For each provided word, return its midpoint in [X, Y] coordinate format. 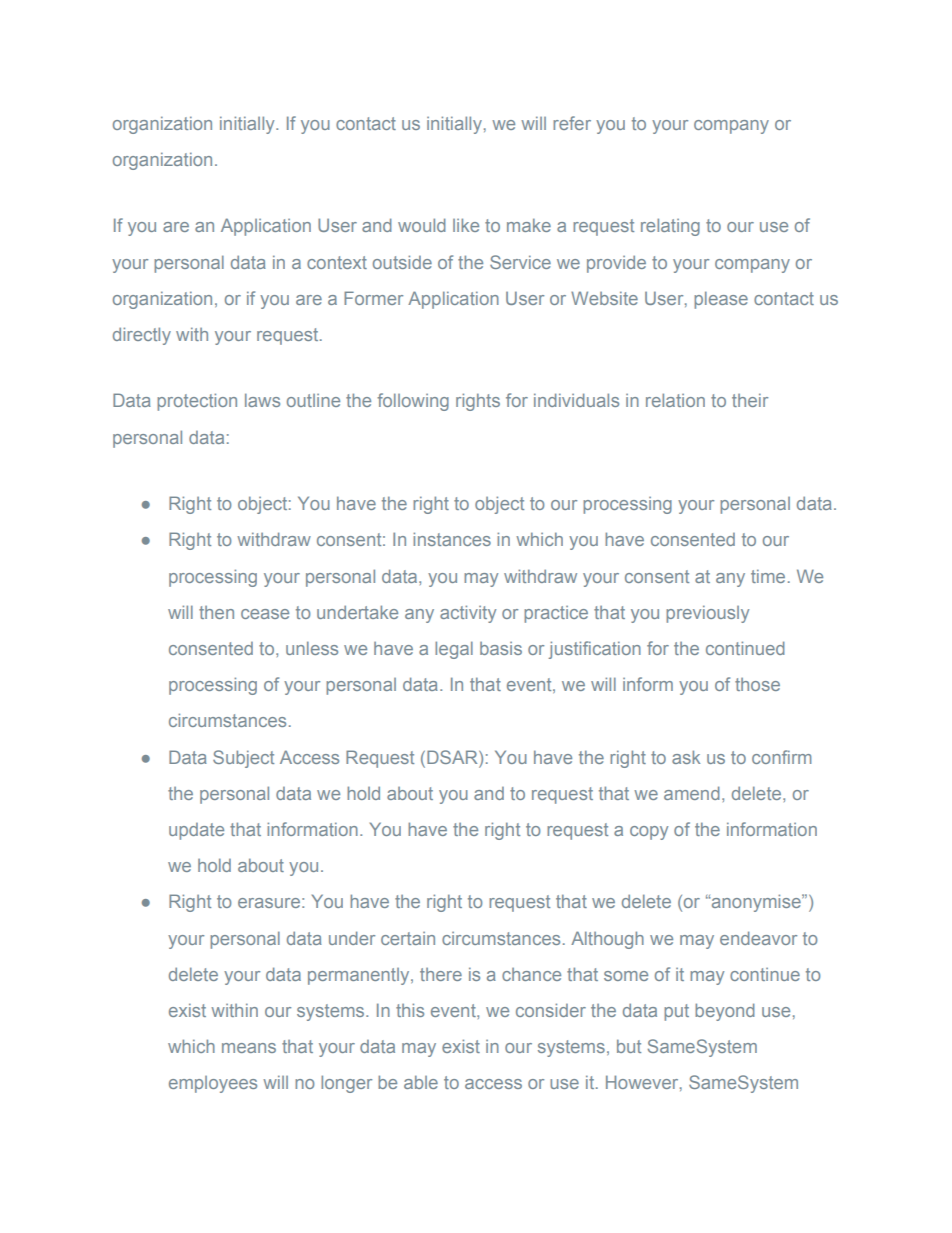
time [768, 576]
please [721, 300]
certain [408, 938]
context [337, 262]
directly [142, 336]
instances [452, 539]
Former [373, 298]
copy [649, 833]
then [216, 612]
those [757, 684]
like [466, 225]
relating [670, 227]
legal [454, 650]
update [196, 831]
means [249, 1048]
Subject [243, 759]
